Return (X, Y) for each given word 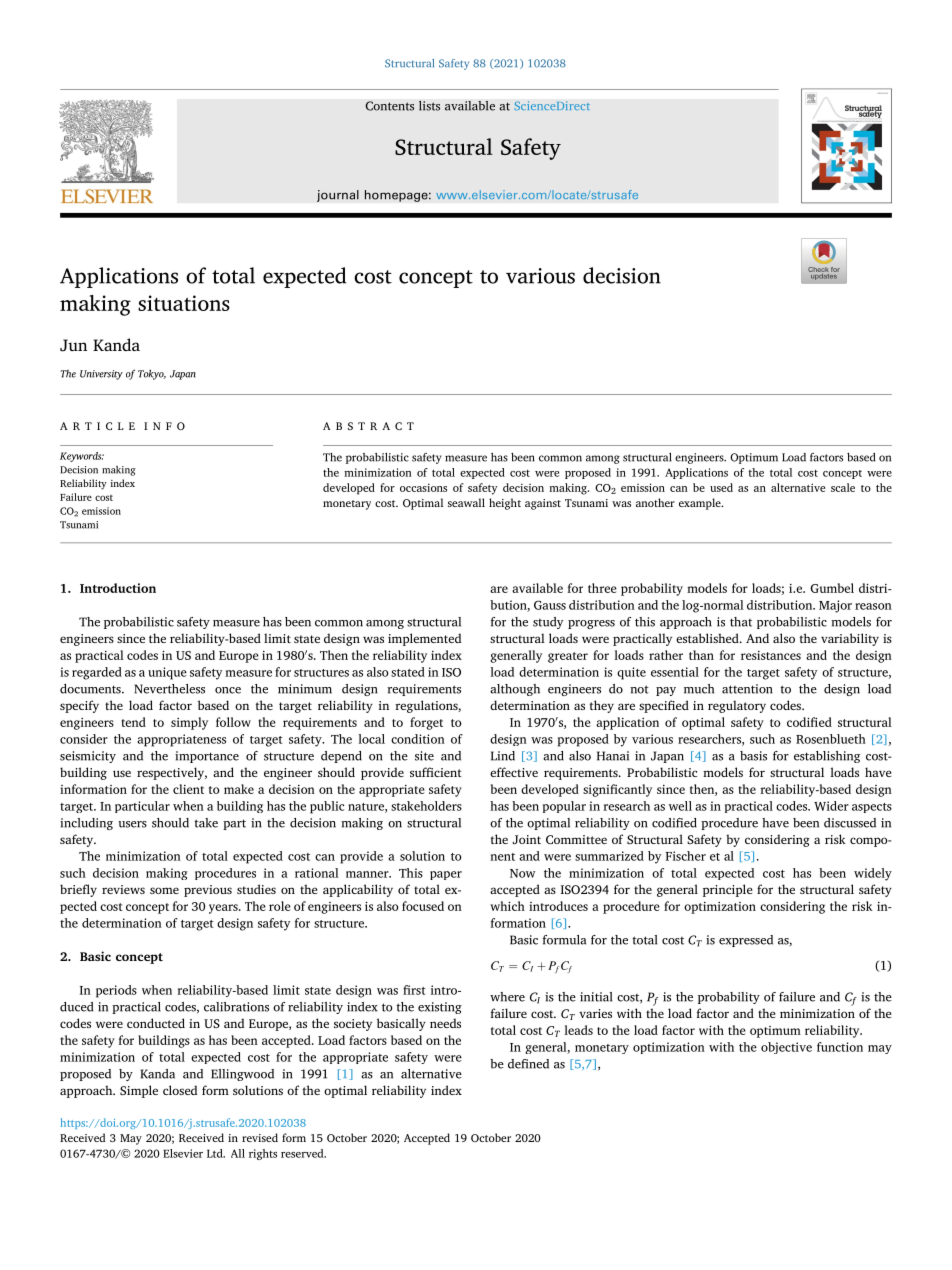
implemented (424, 639)
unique (167, 673)
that (741, 622)
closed (180, 1090)
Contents (389, 106)
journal (338, 196)
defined (528, 1064)
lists (429, 106)
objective (786, 1048)
